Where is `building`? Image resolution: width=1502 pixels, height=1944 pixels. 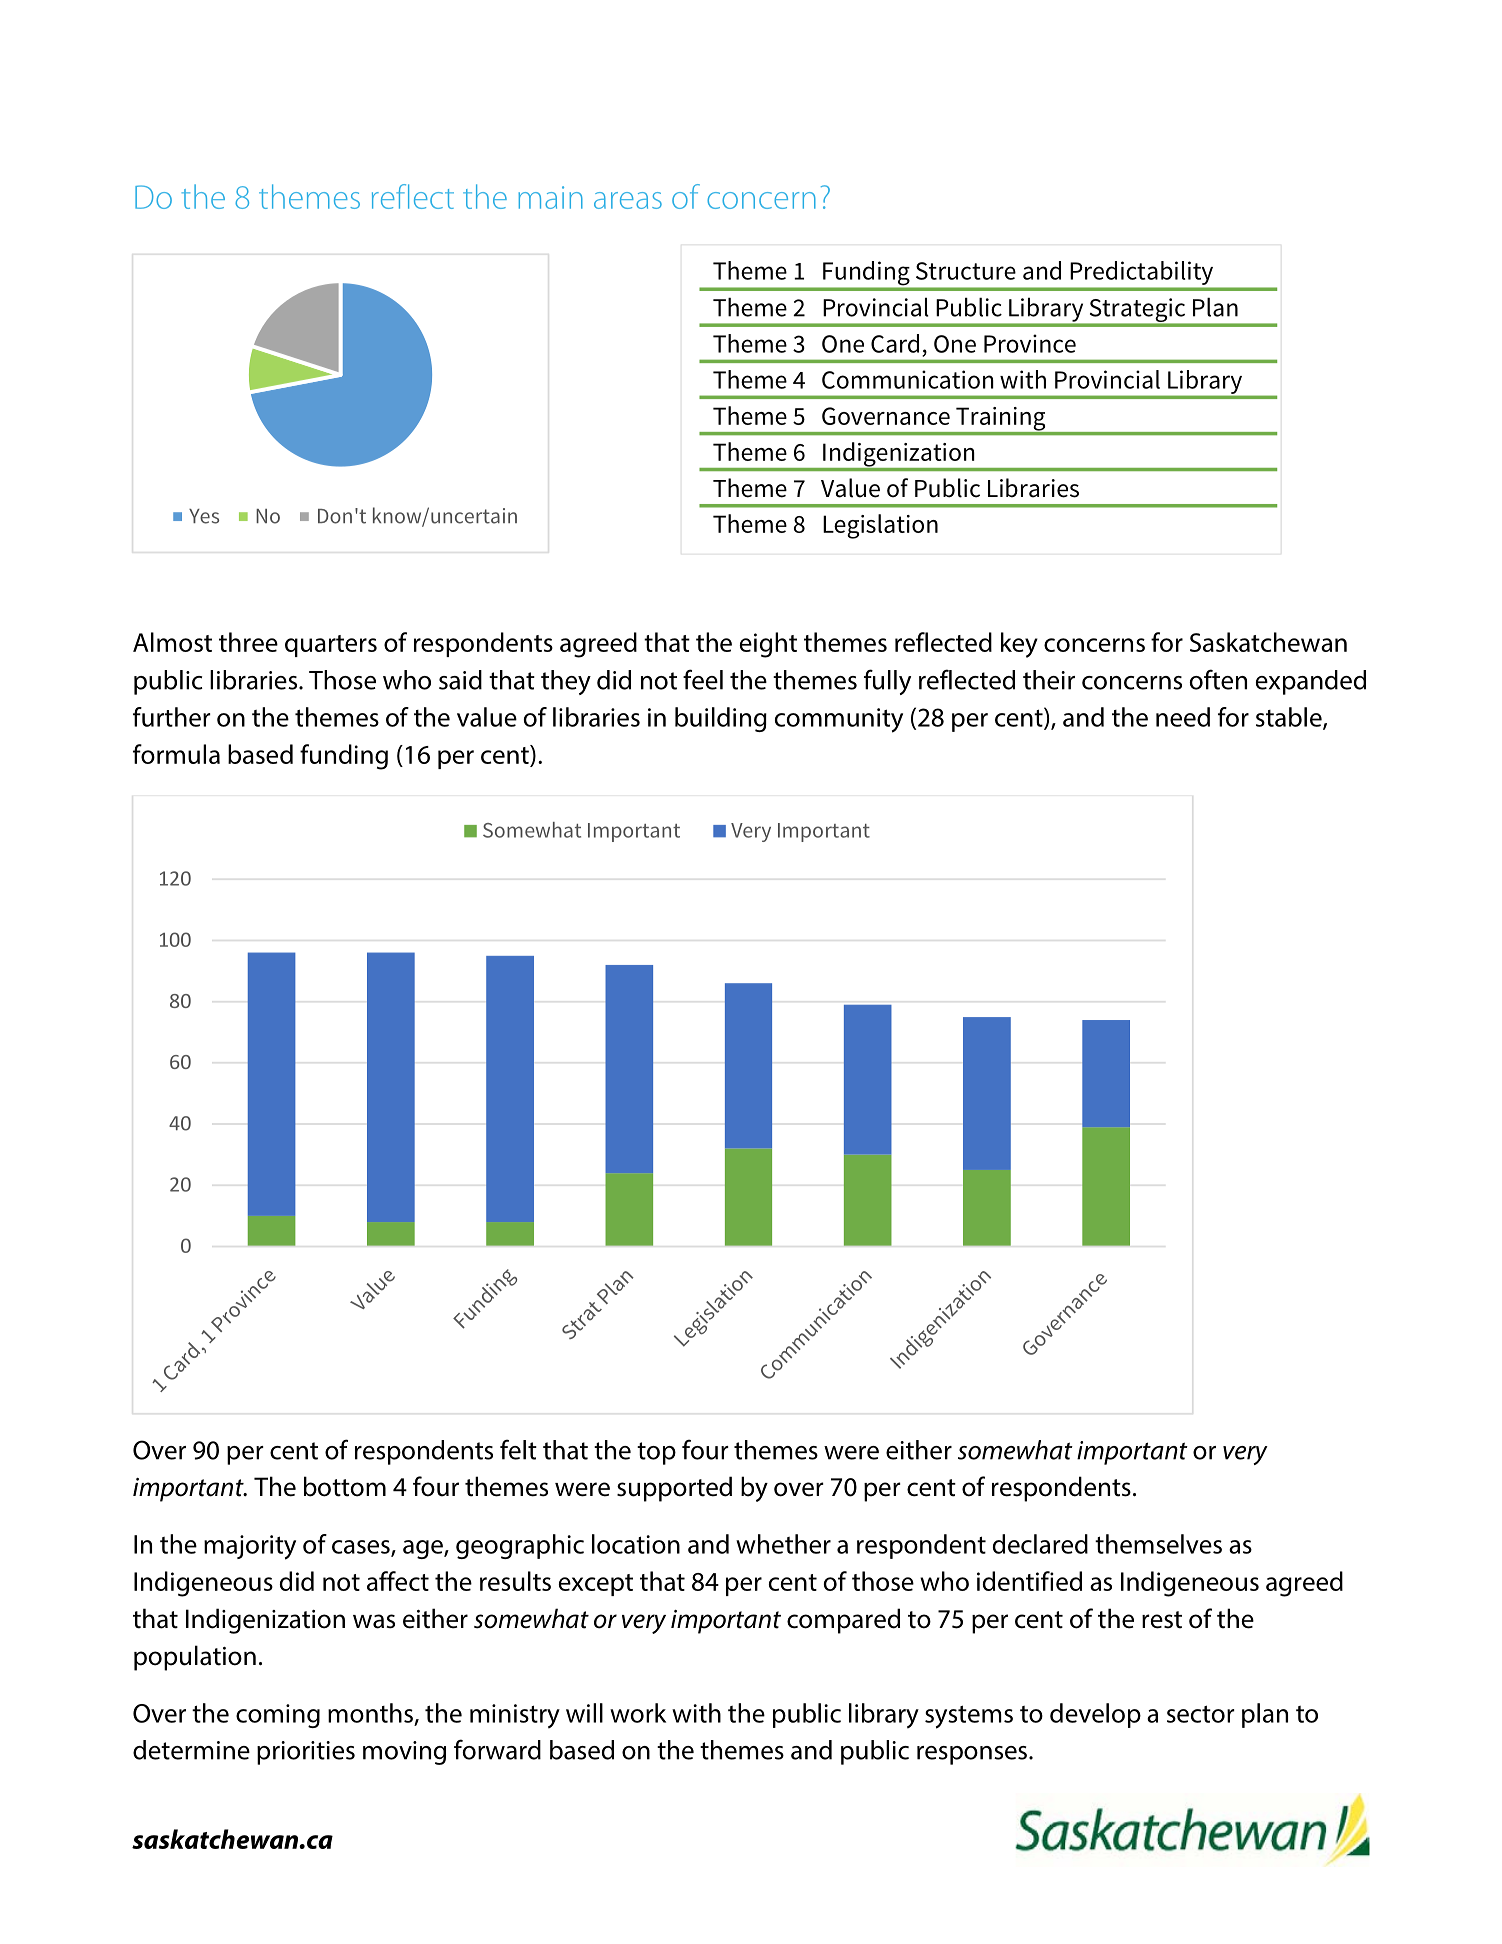
building is located at coordinates (721, 719).
